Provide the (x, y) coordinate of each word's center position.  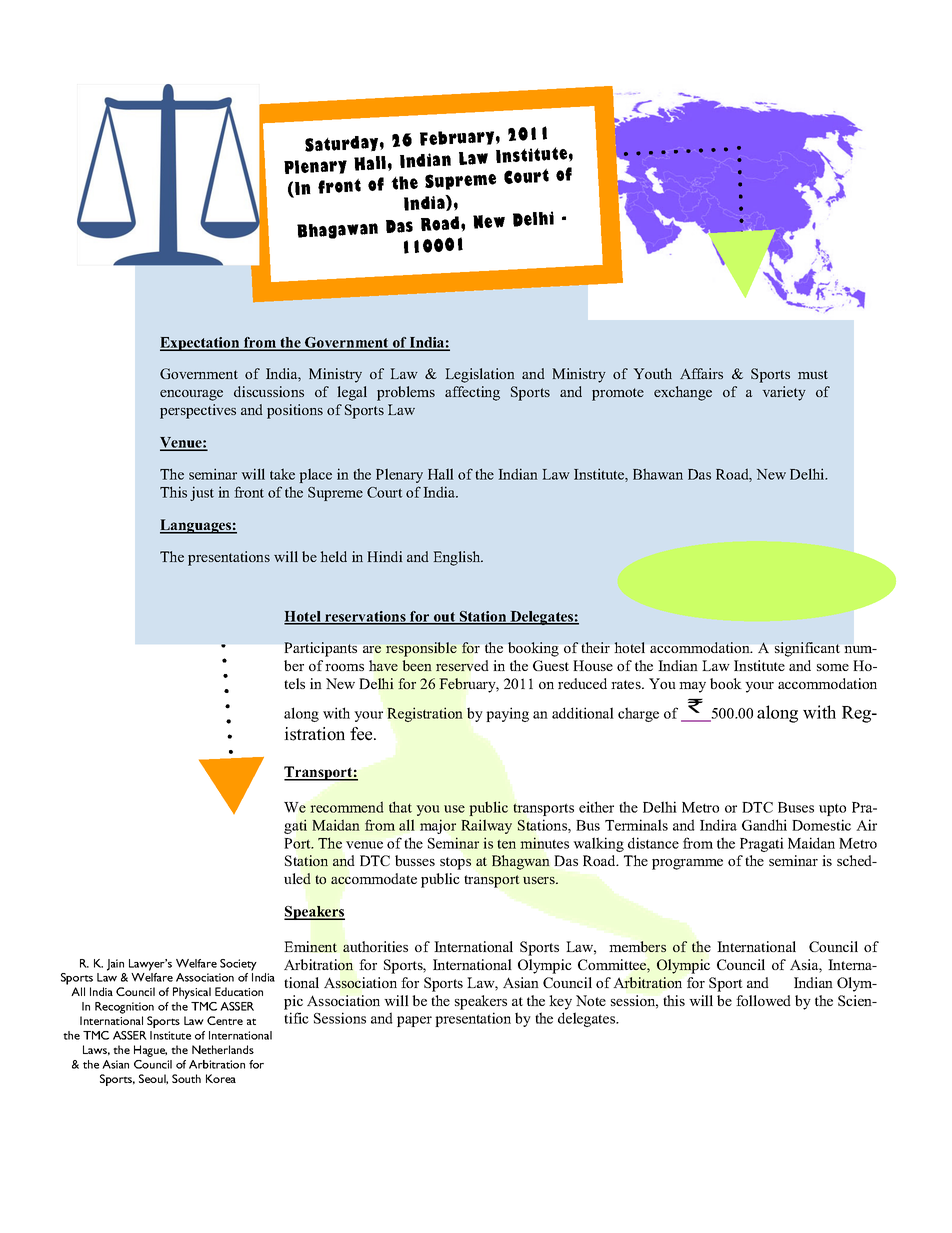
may (692, 687)
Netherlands (223, 1049)
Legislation (479, 375)
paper (414, 1021)
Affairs (701, 373)
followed (763, 1000)
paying (507, 714)
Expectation (201, 344)
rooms (344, 667)
